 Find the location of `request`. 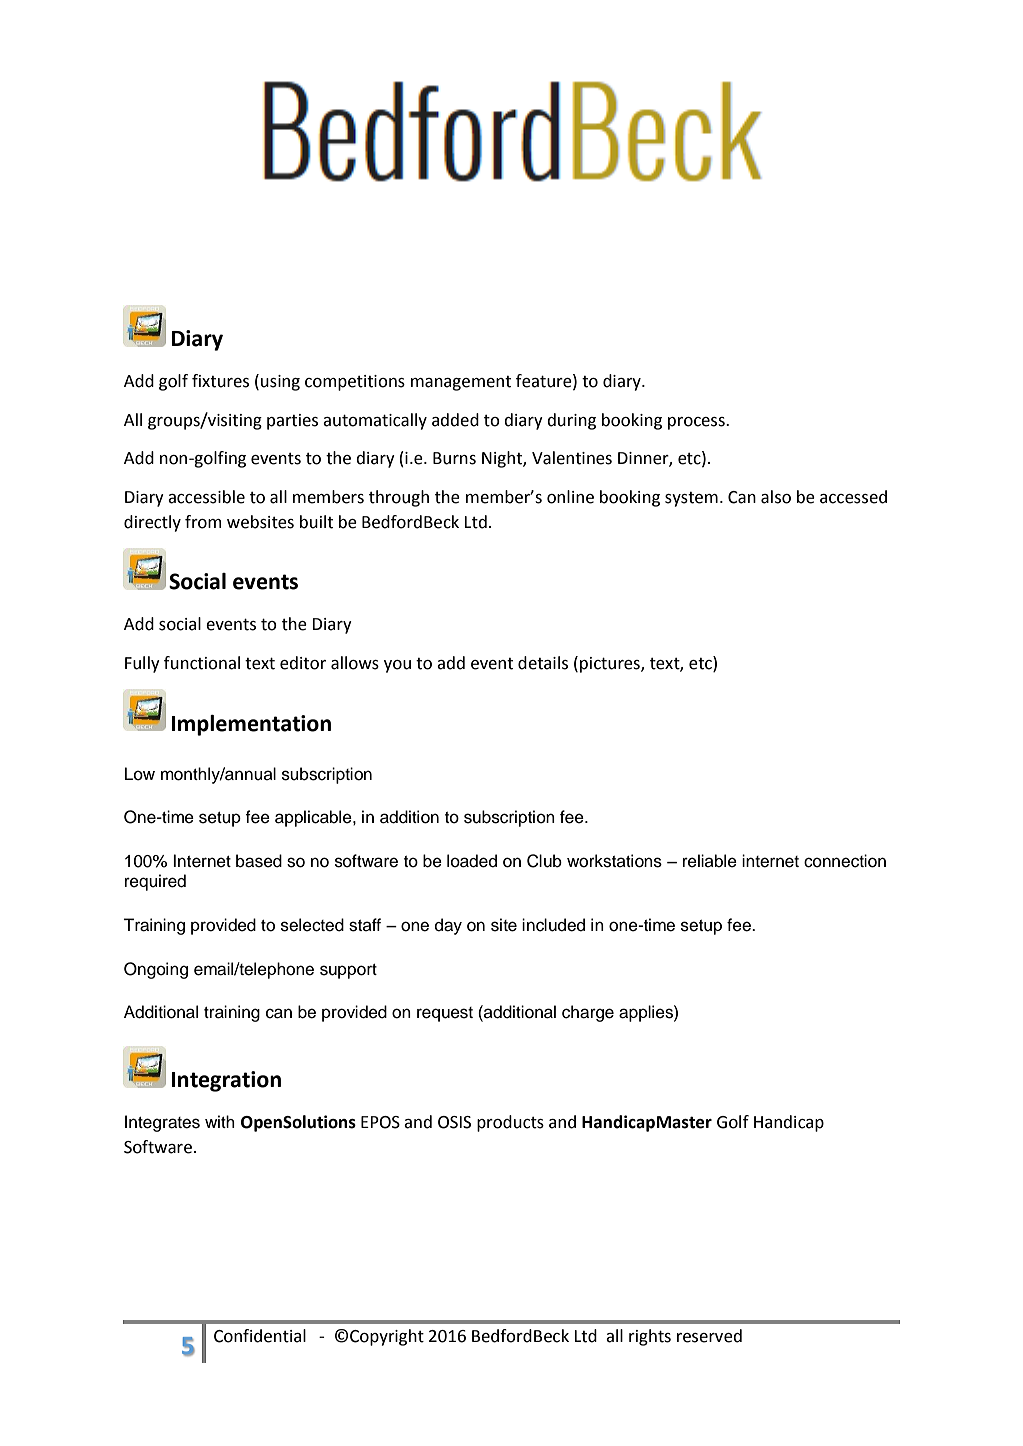

request is located at coordinates (445, 1014).
